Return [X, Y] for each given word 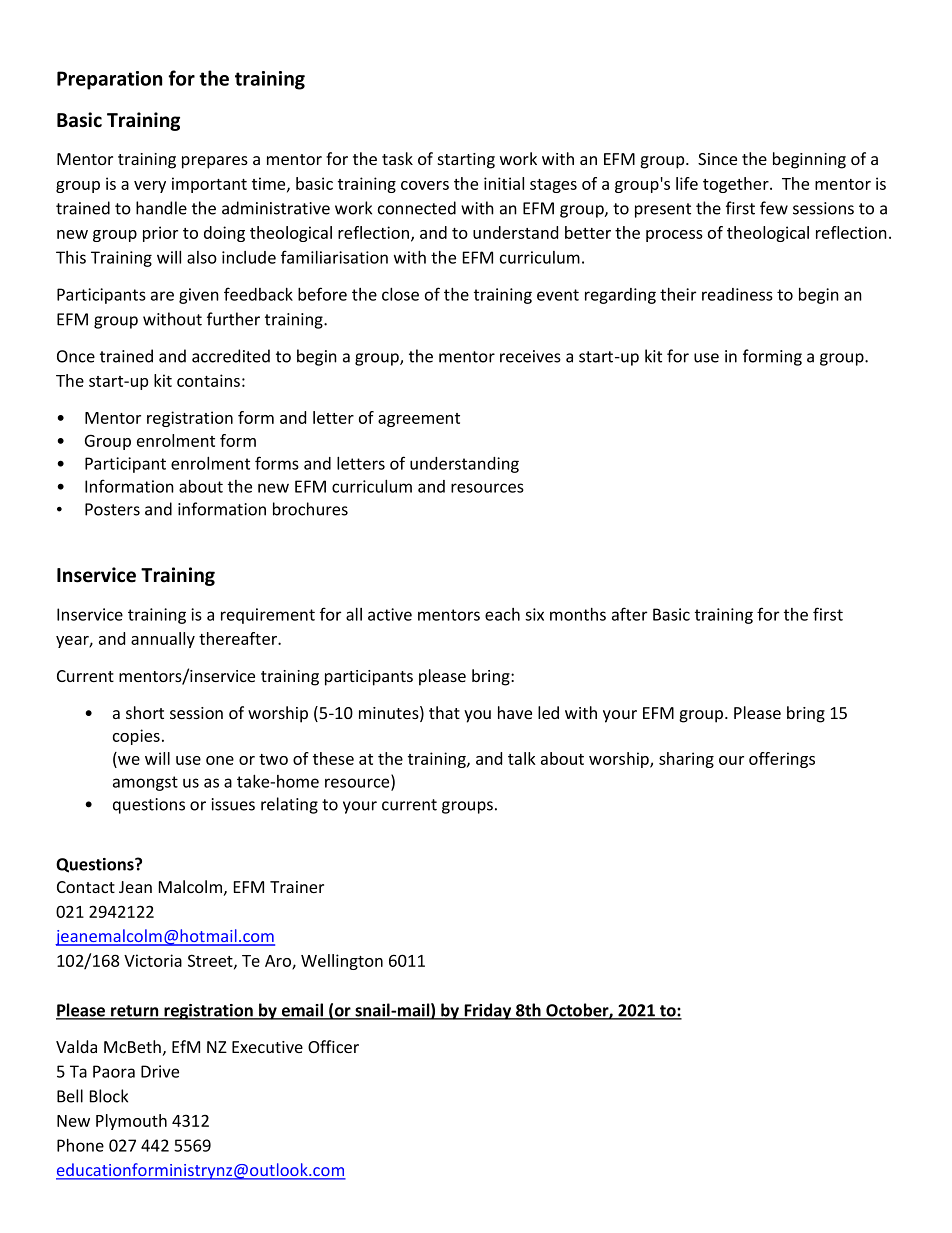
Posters [112, 509]
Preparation [109, 80]
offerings [782, 760]
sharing [686, 760]
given [199, 296]
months [578, 614]
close [400, 294]
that [444, 712]
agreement [419, 420]
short [145, 712]
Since [717, 159]
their [678, 294]
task [397, 158]
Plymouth [131, 1122]
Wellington [342, 962]
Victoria [153, 960]
